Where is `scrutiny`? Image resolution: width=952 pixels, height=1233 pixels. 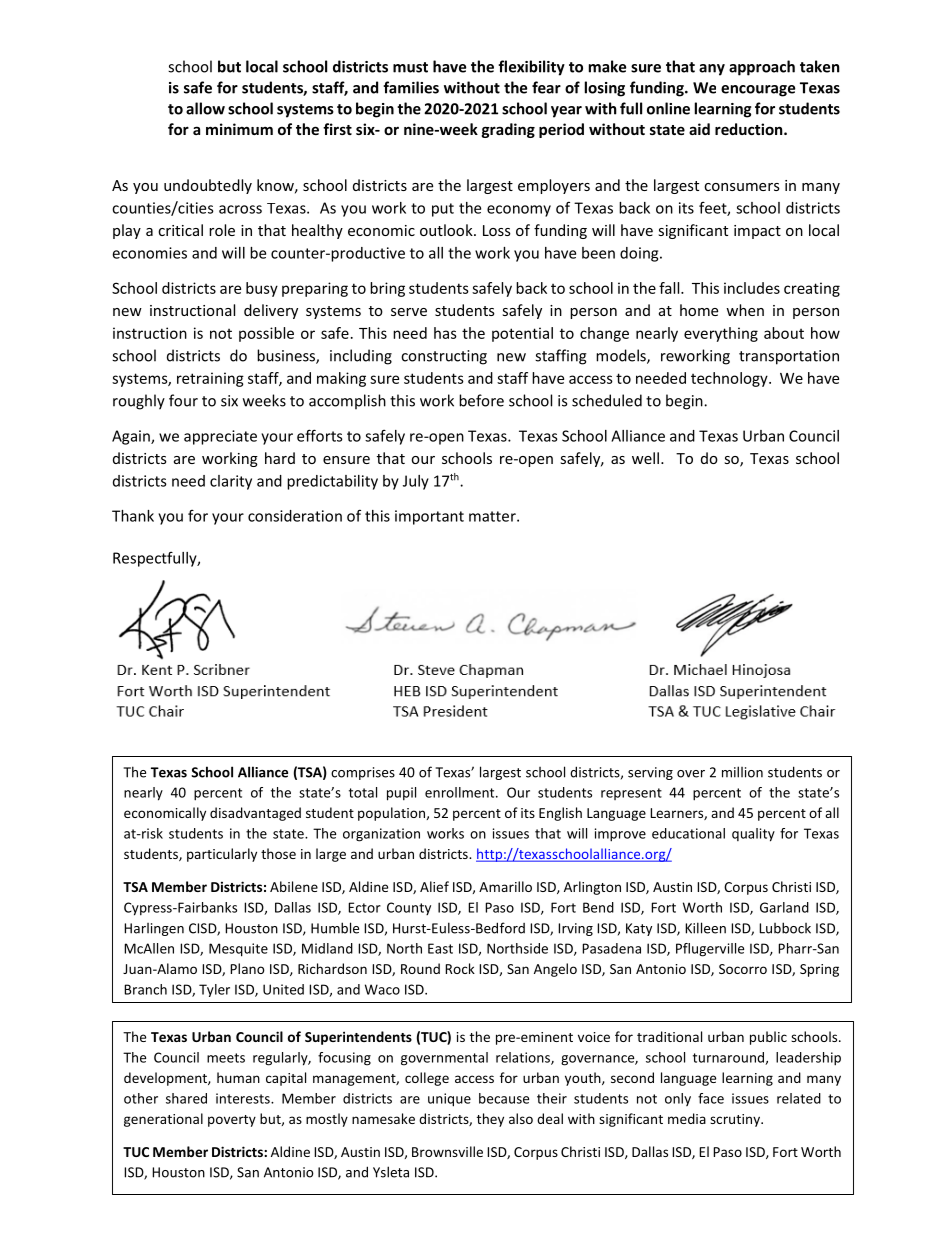
scrutiny is located at coordinates (736, 1120).
